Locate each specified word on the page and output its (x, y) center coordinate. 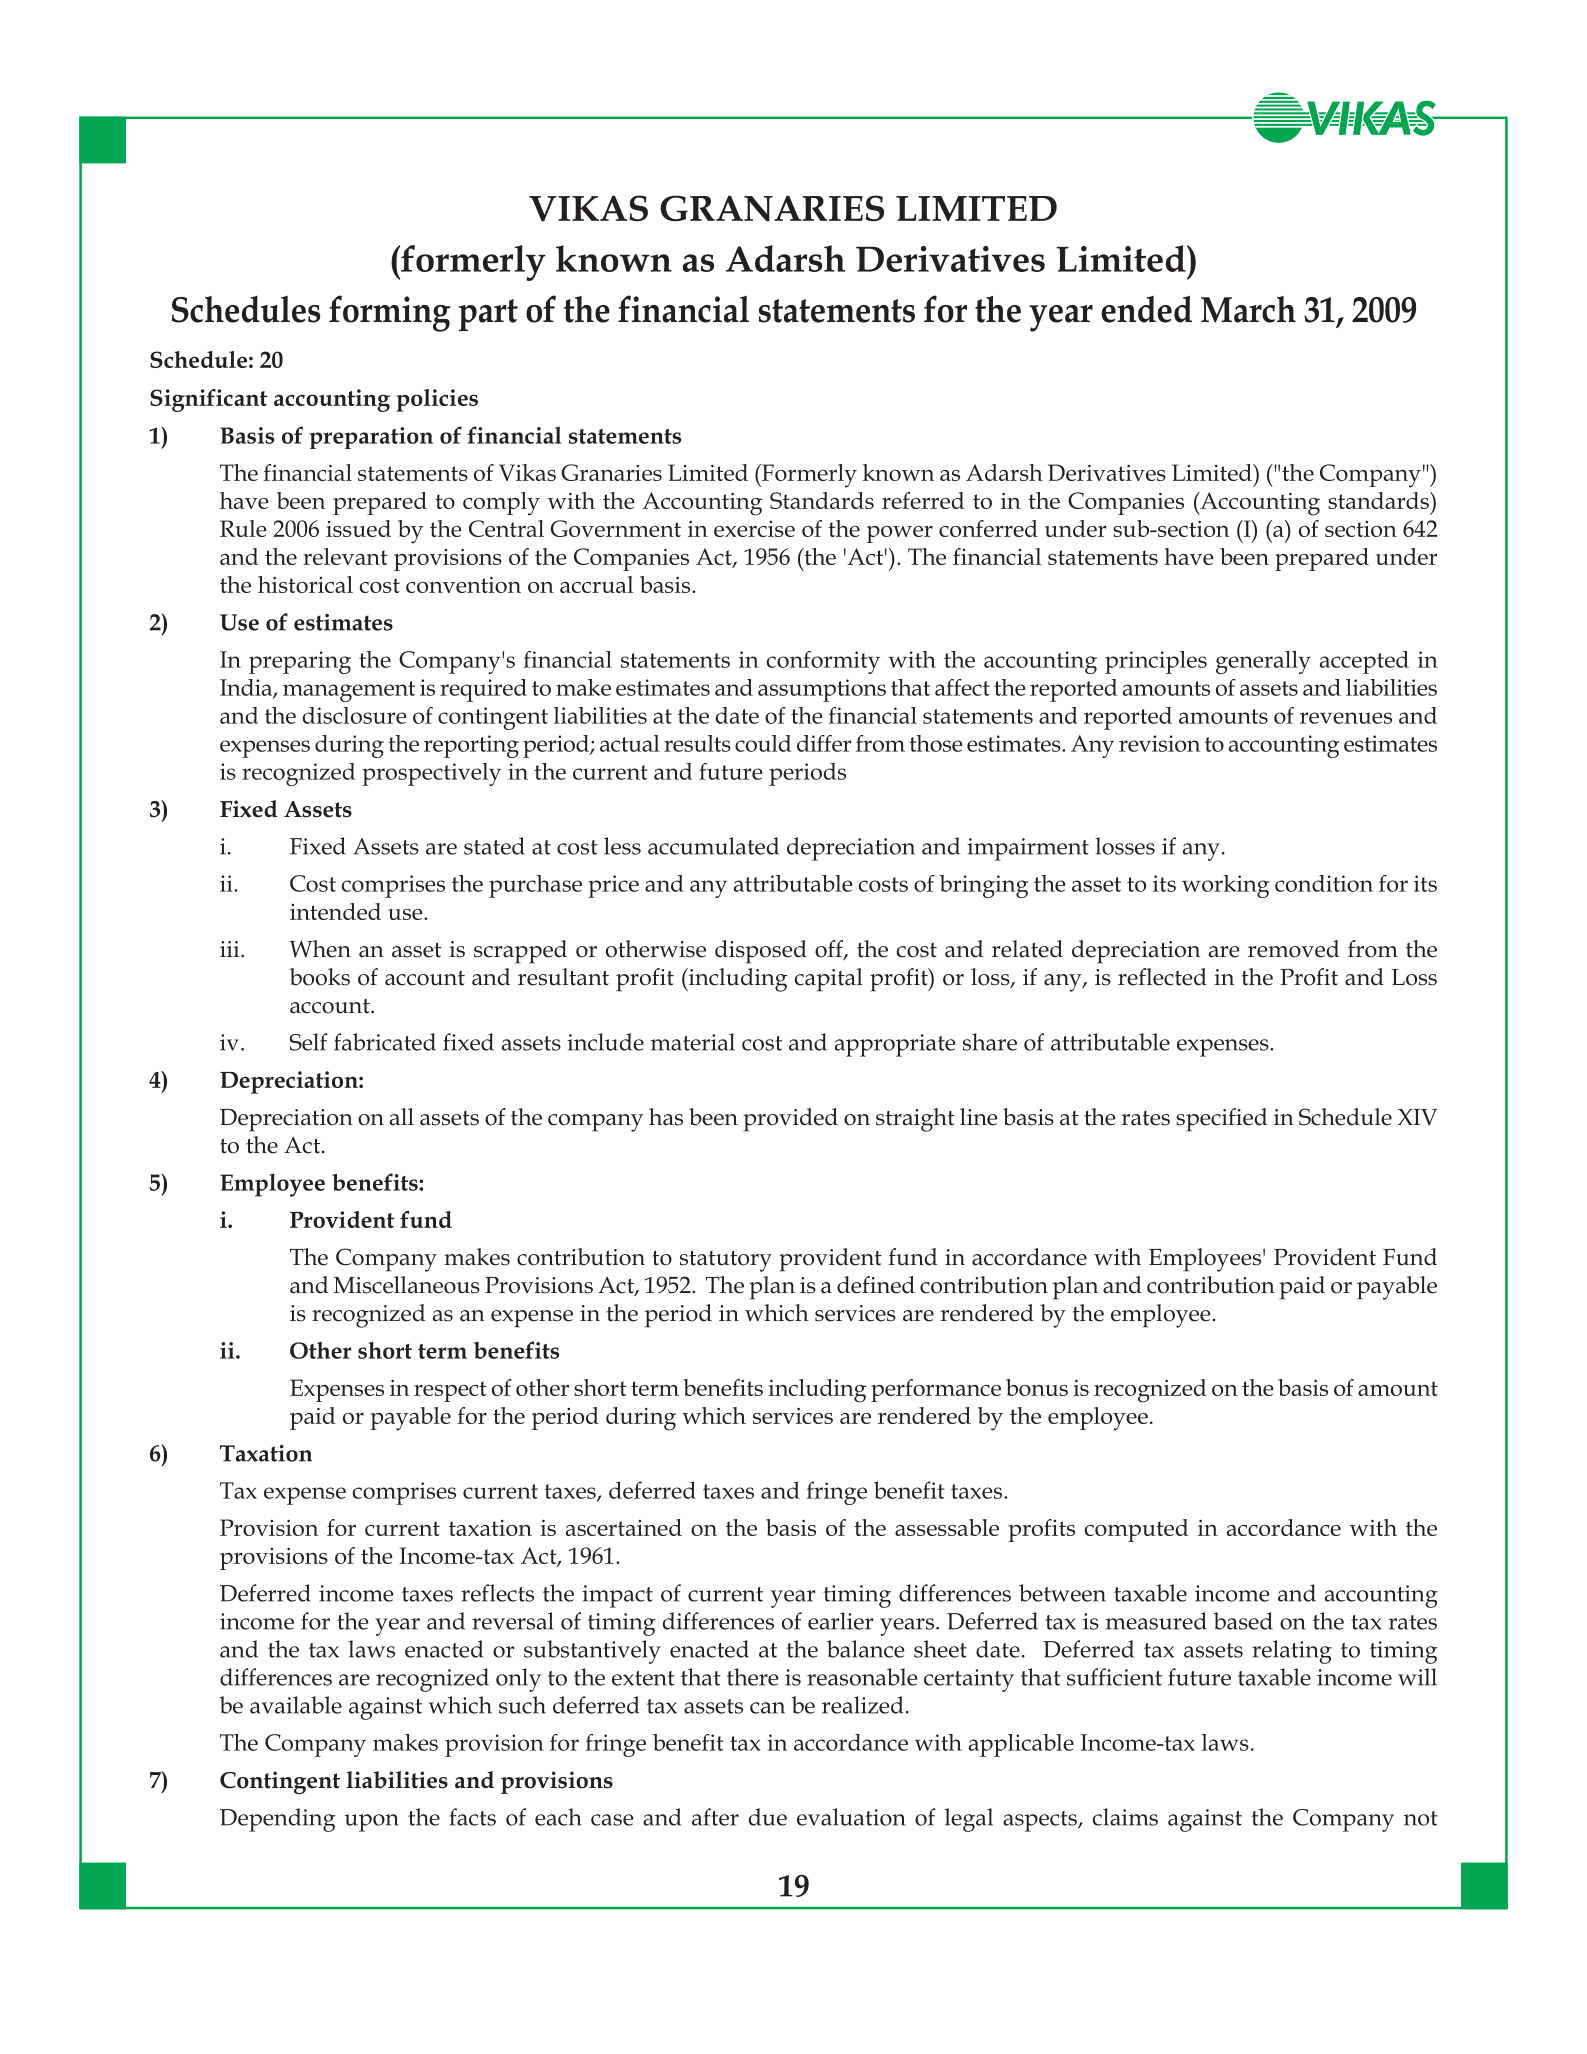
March (1248, 309)
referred (923, 500)
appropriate (895, 1045)
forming (390, 313)
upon (372, 1823)
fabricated (385, 1042)
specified (1221, 1120)
